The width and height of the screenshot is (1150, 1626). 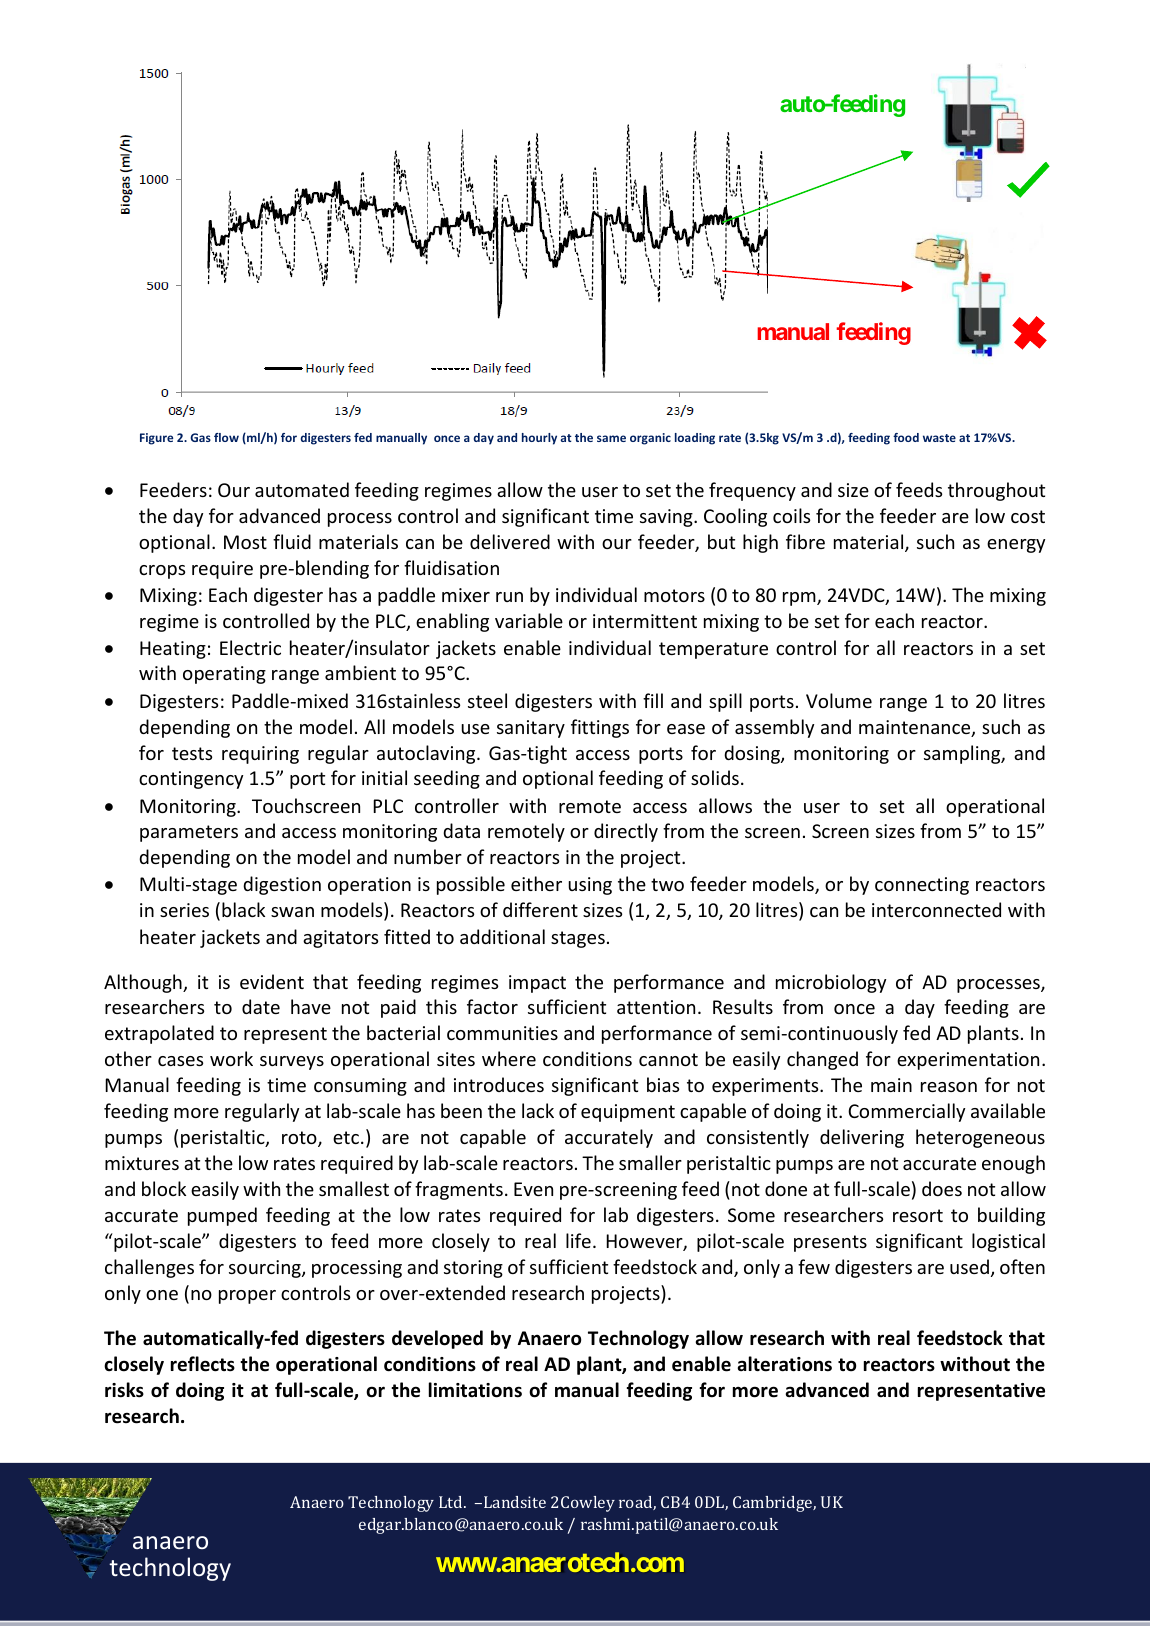 What do you see at coordinates (226, 437) in the screenshot?
I see `flow` at bounding box center [226, 437].
